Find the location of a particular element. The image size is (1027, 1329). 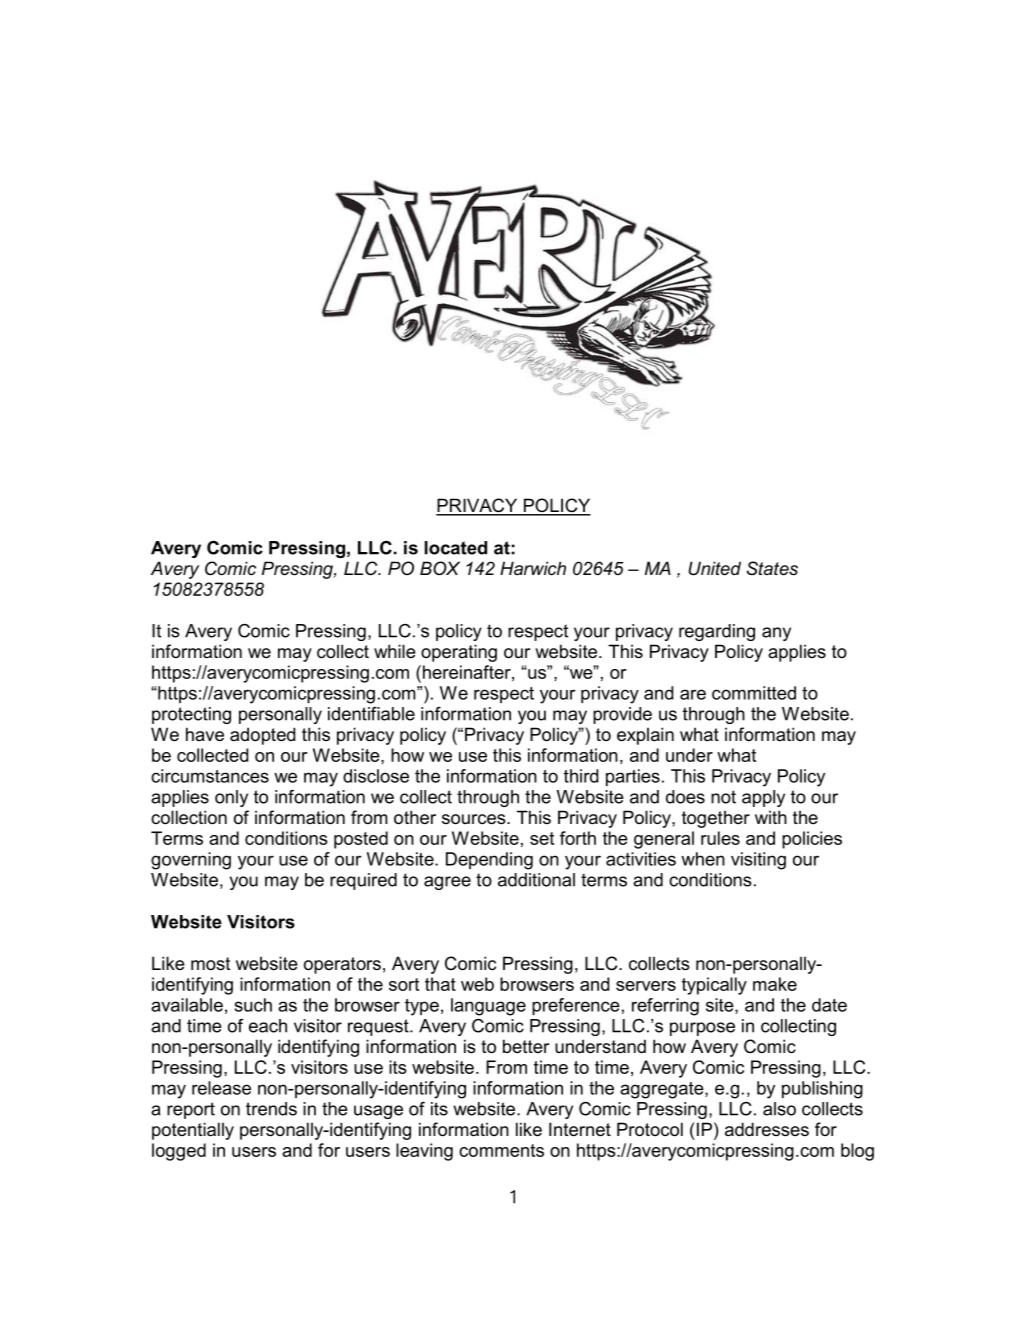

trends is located at coordinates (271, 1109).
